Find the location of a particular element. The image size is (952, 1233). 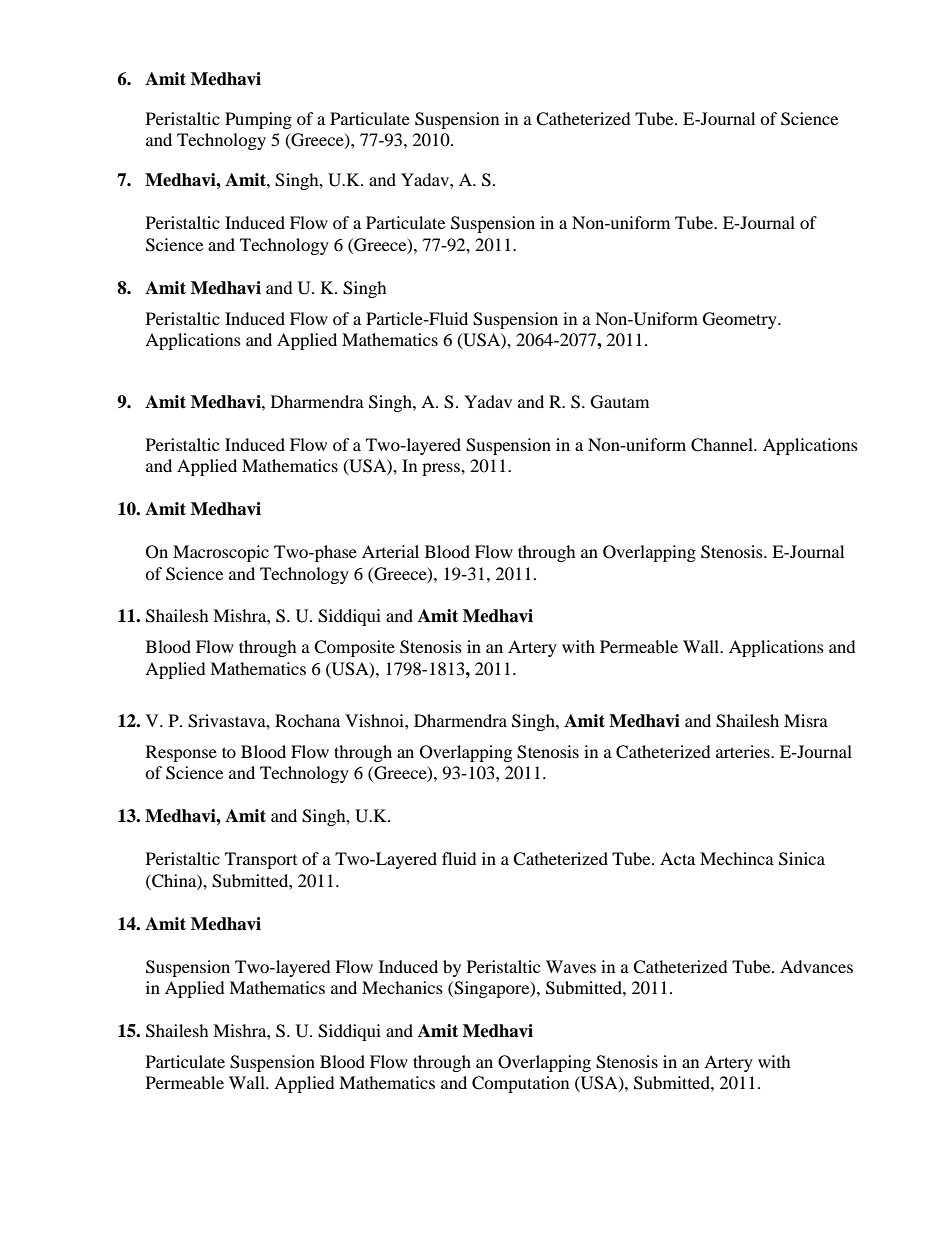

arteries is located at coordinates (744, 751).
